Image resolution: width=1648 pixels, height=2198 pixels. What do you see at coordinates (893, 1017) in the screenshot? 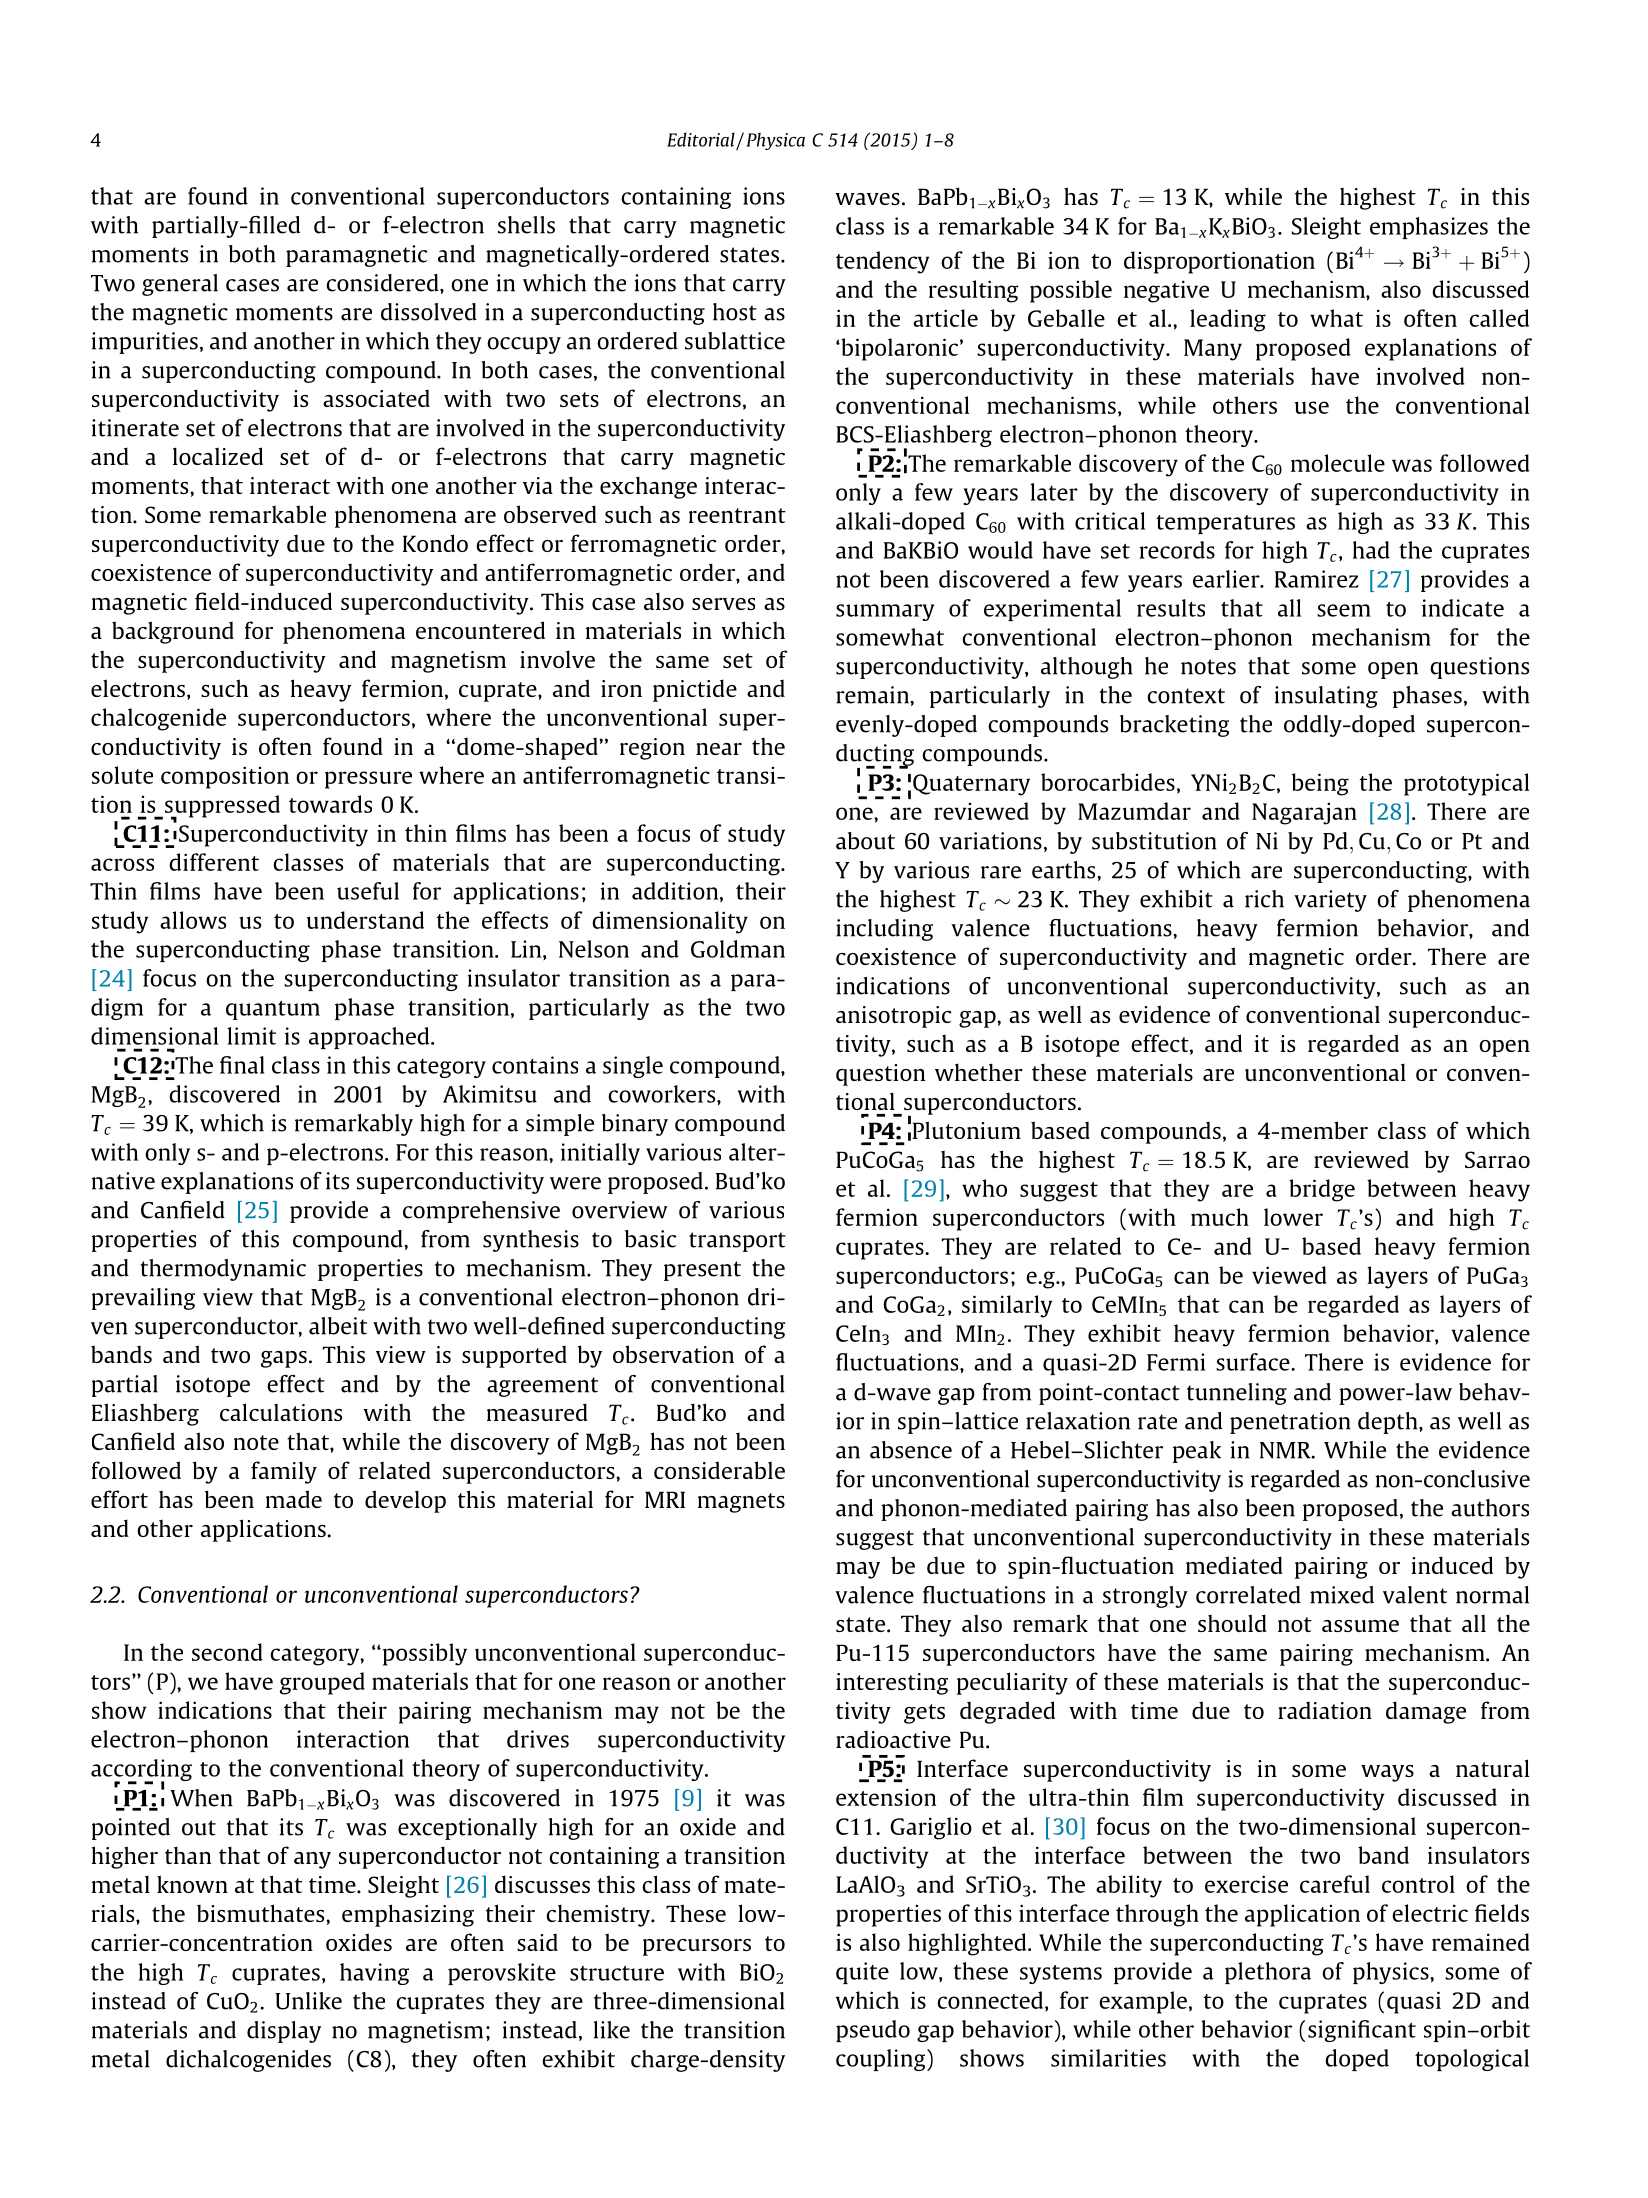
I see `anisotropic` at bounding box center [893, 1017].
